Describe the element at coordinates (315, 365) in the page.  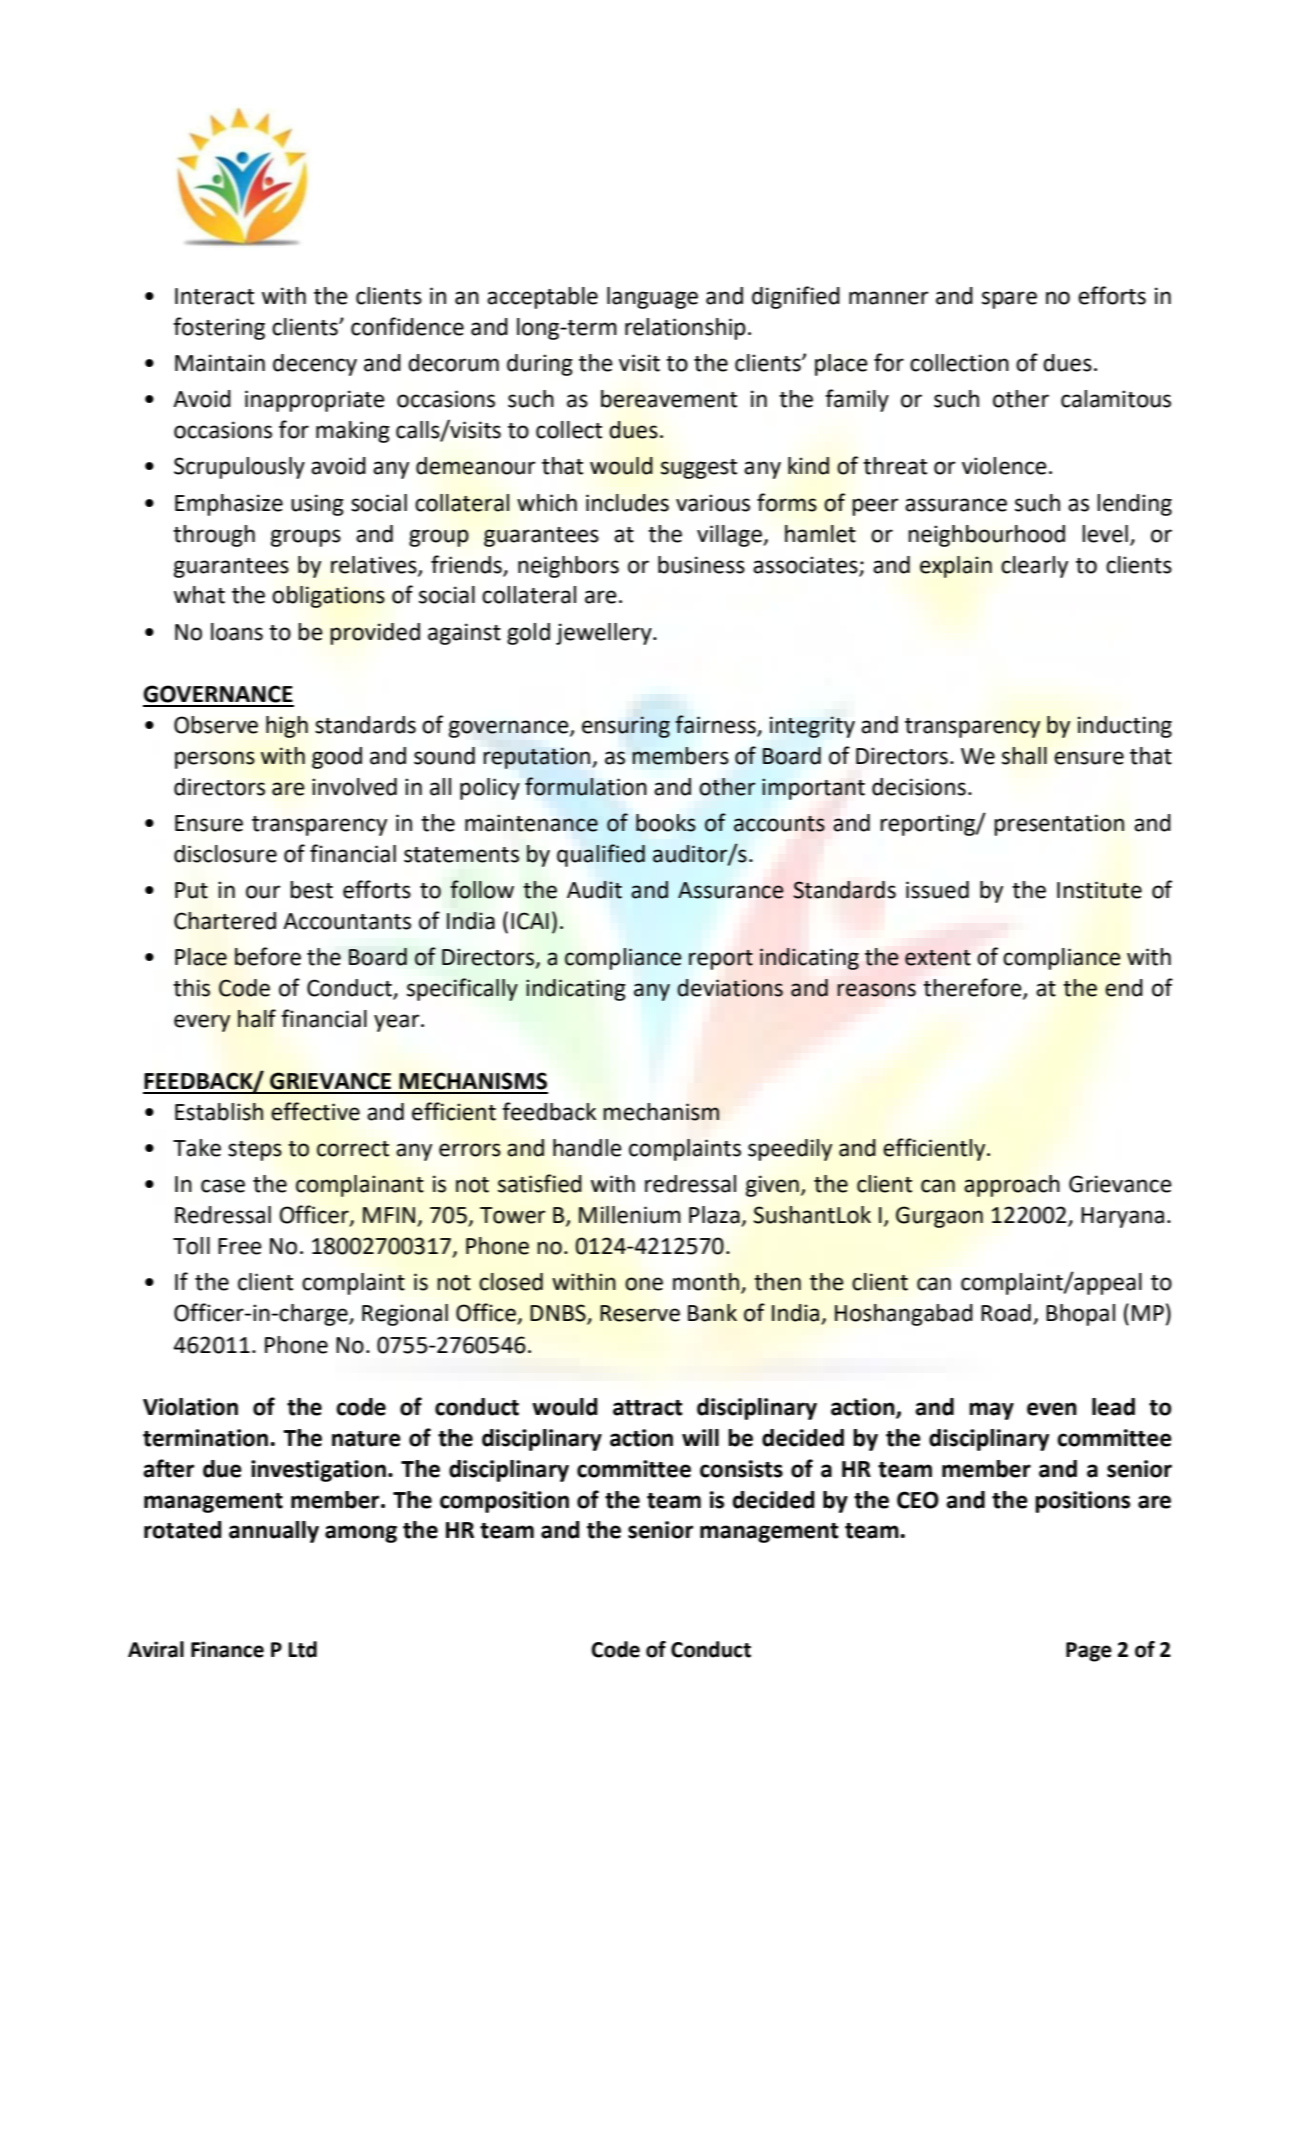
I see `decency` at that location.
